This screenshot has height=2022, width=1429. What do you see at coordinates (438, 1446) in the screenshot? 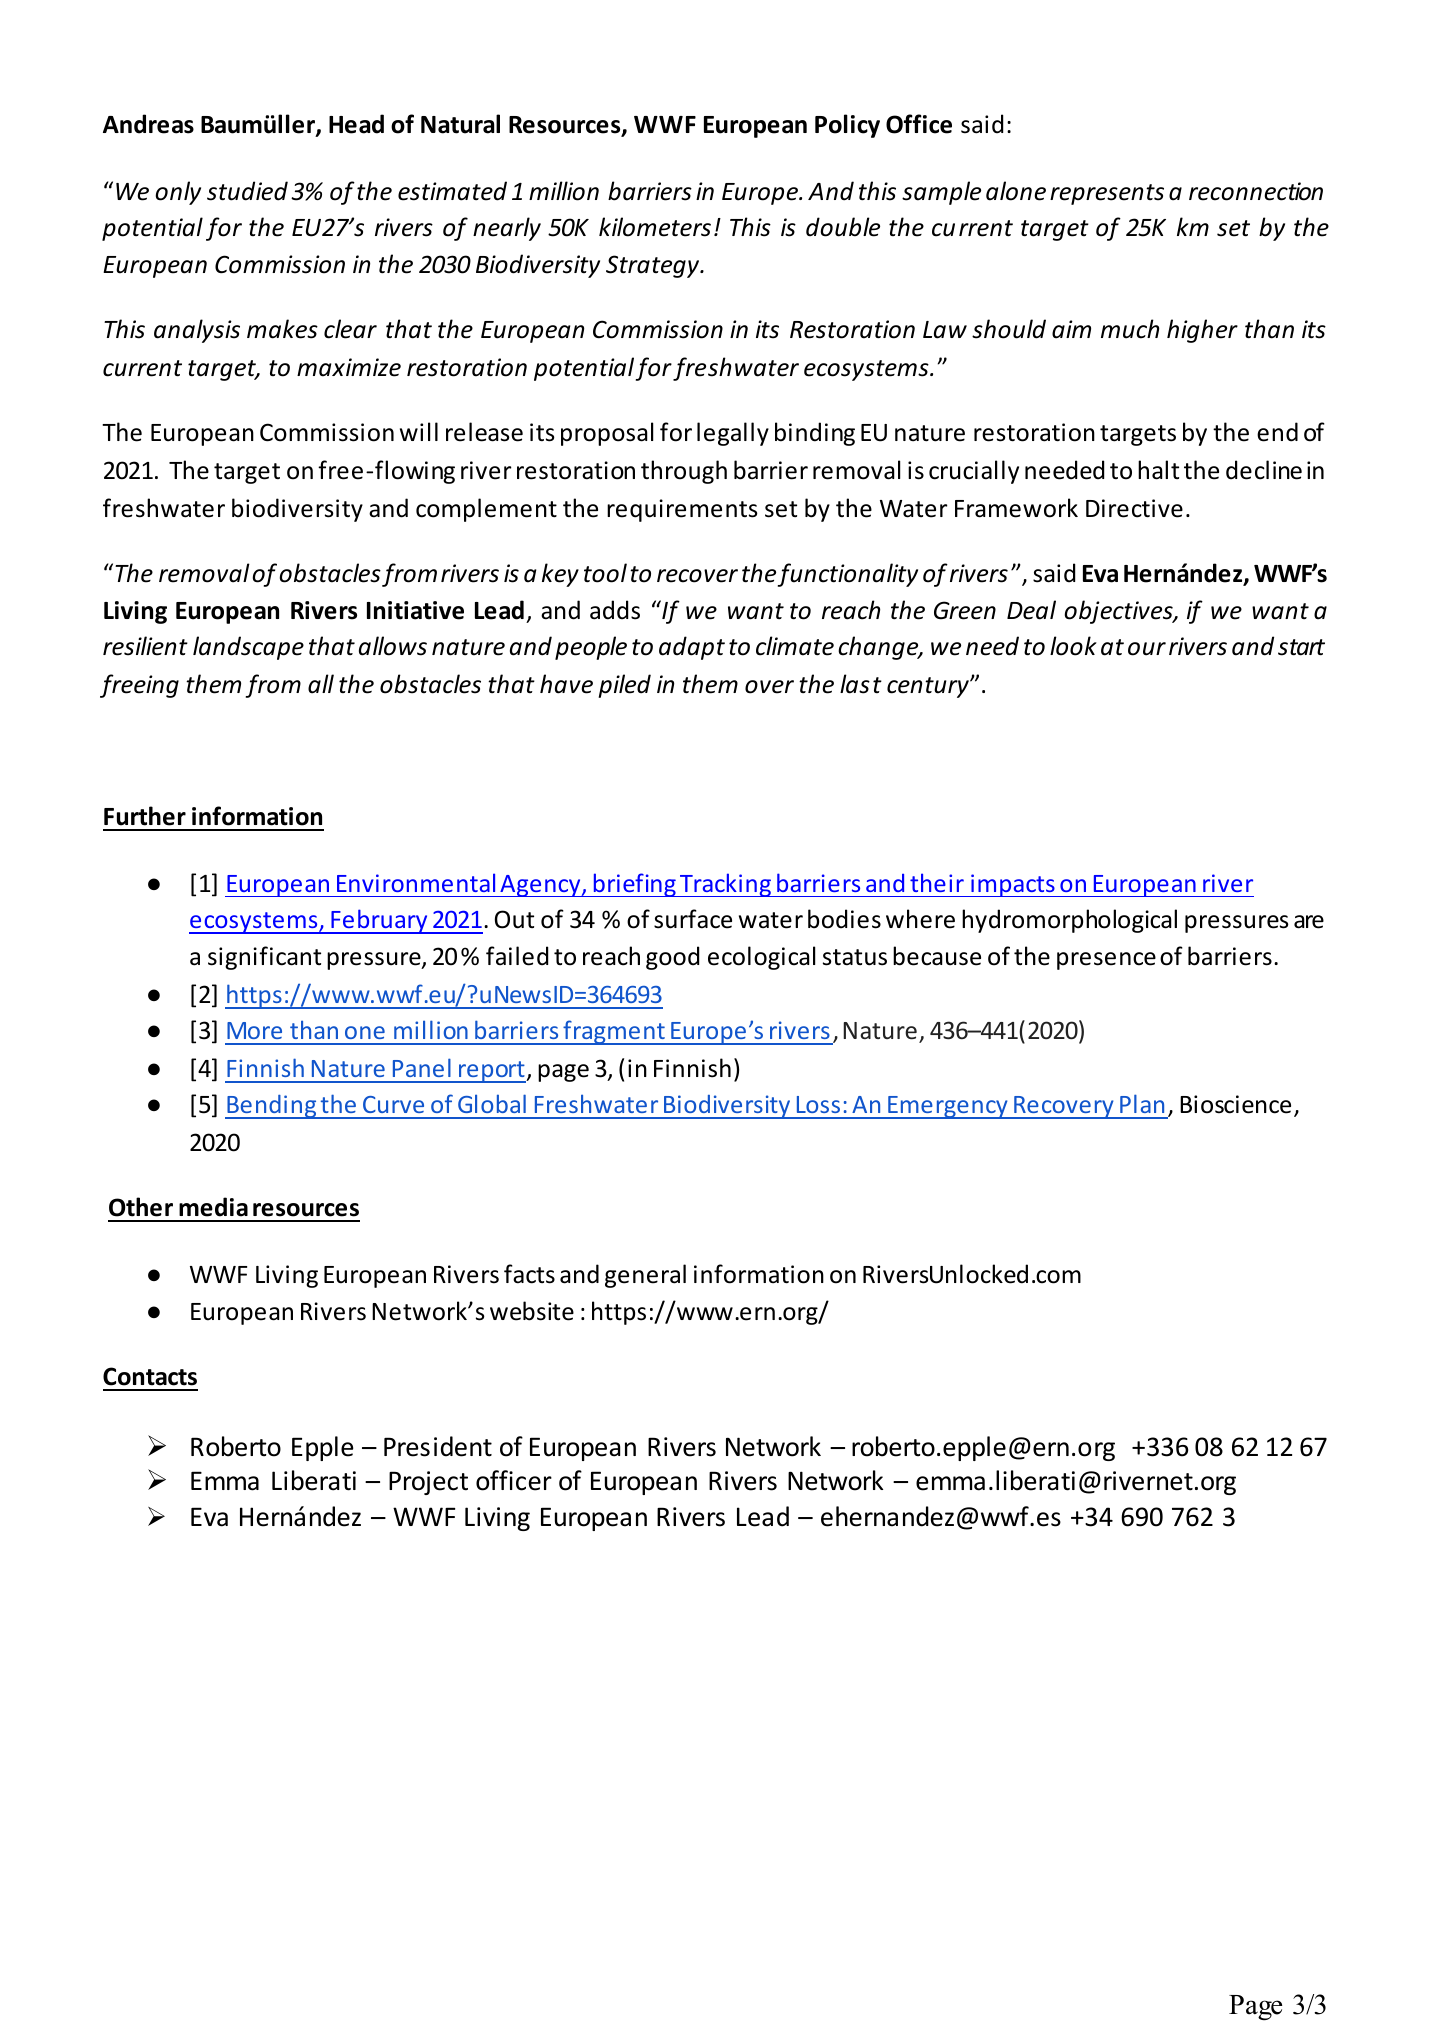
I see `President` at bounding box center [438, 1446].
